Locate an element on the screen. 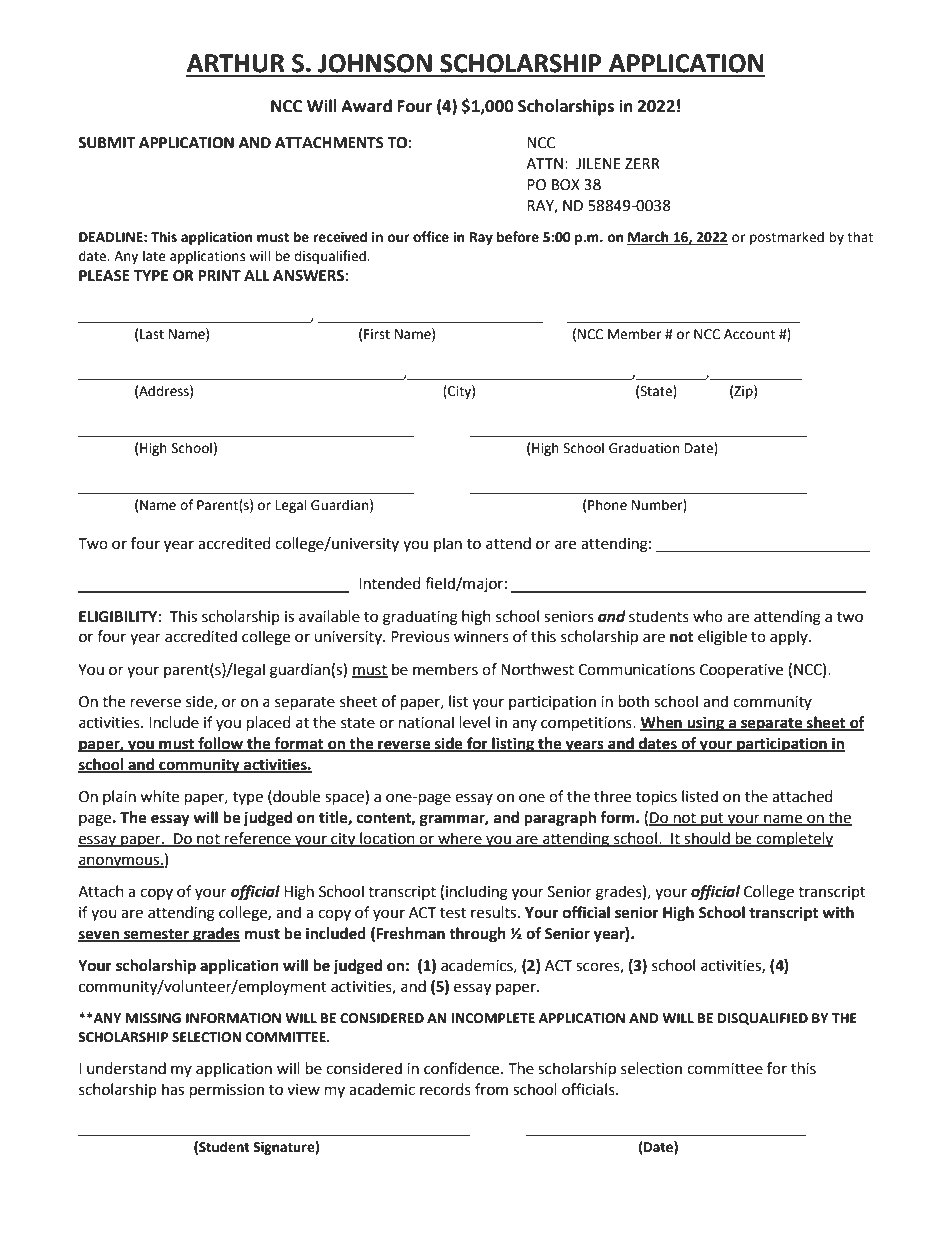  ARTHUR is located at coordinates (236, 63).
